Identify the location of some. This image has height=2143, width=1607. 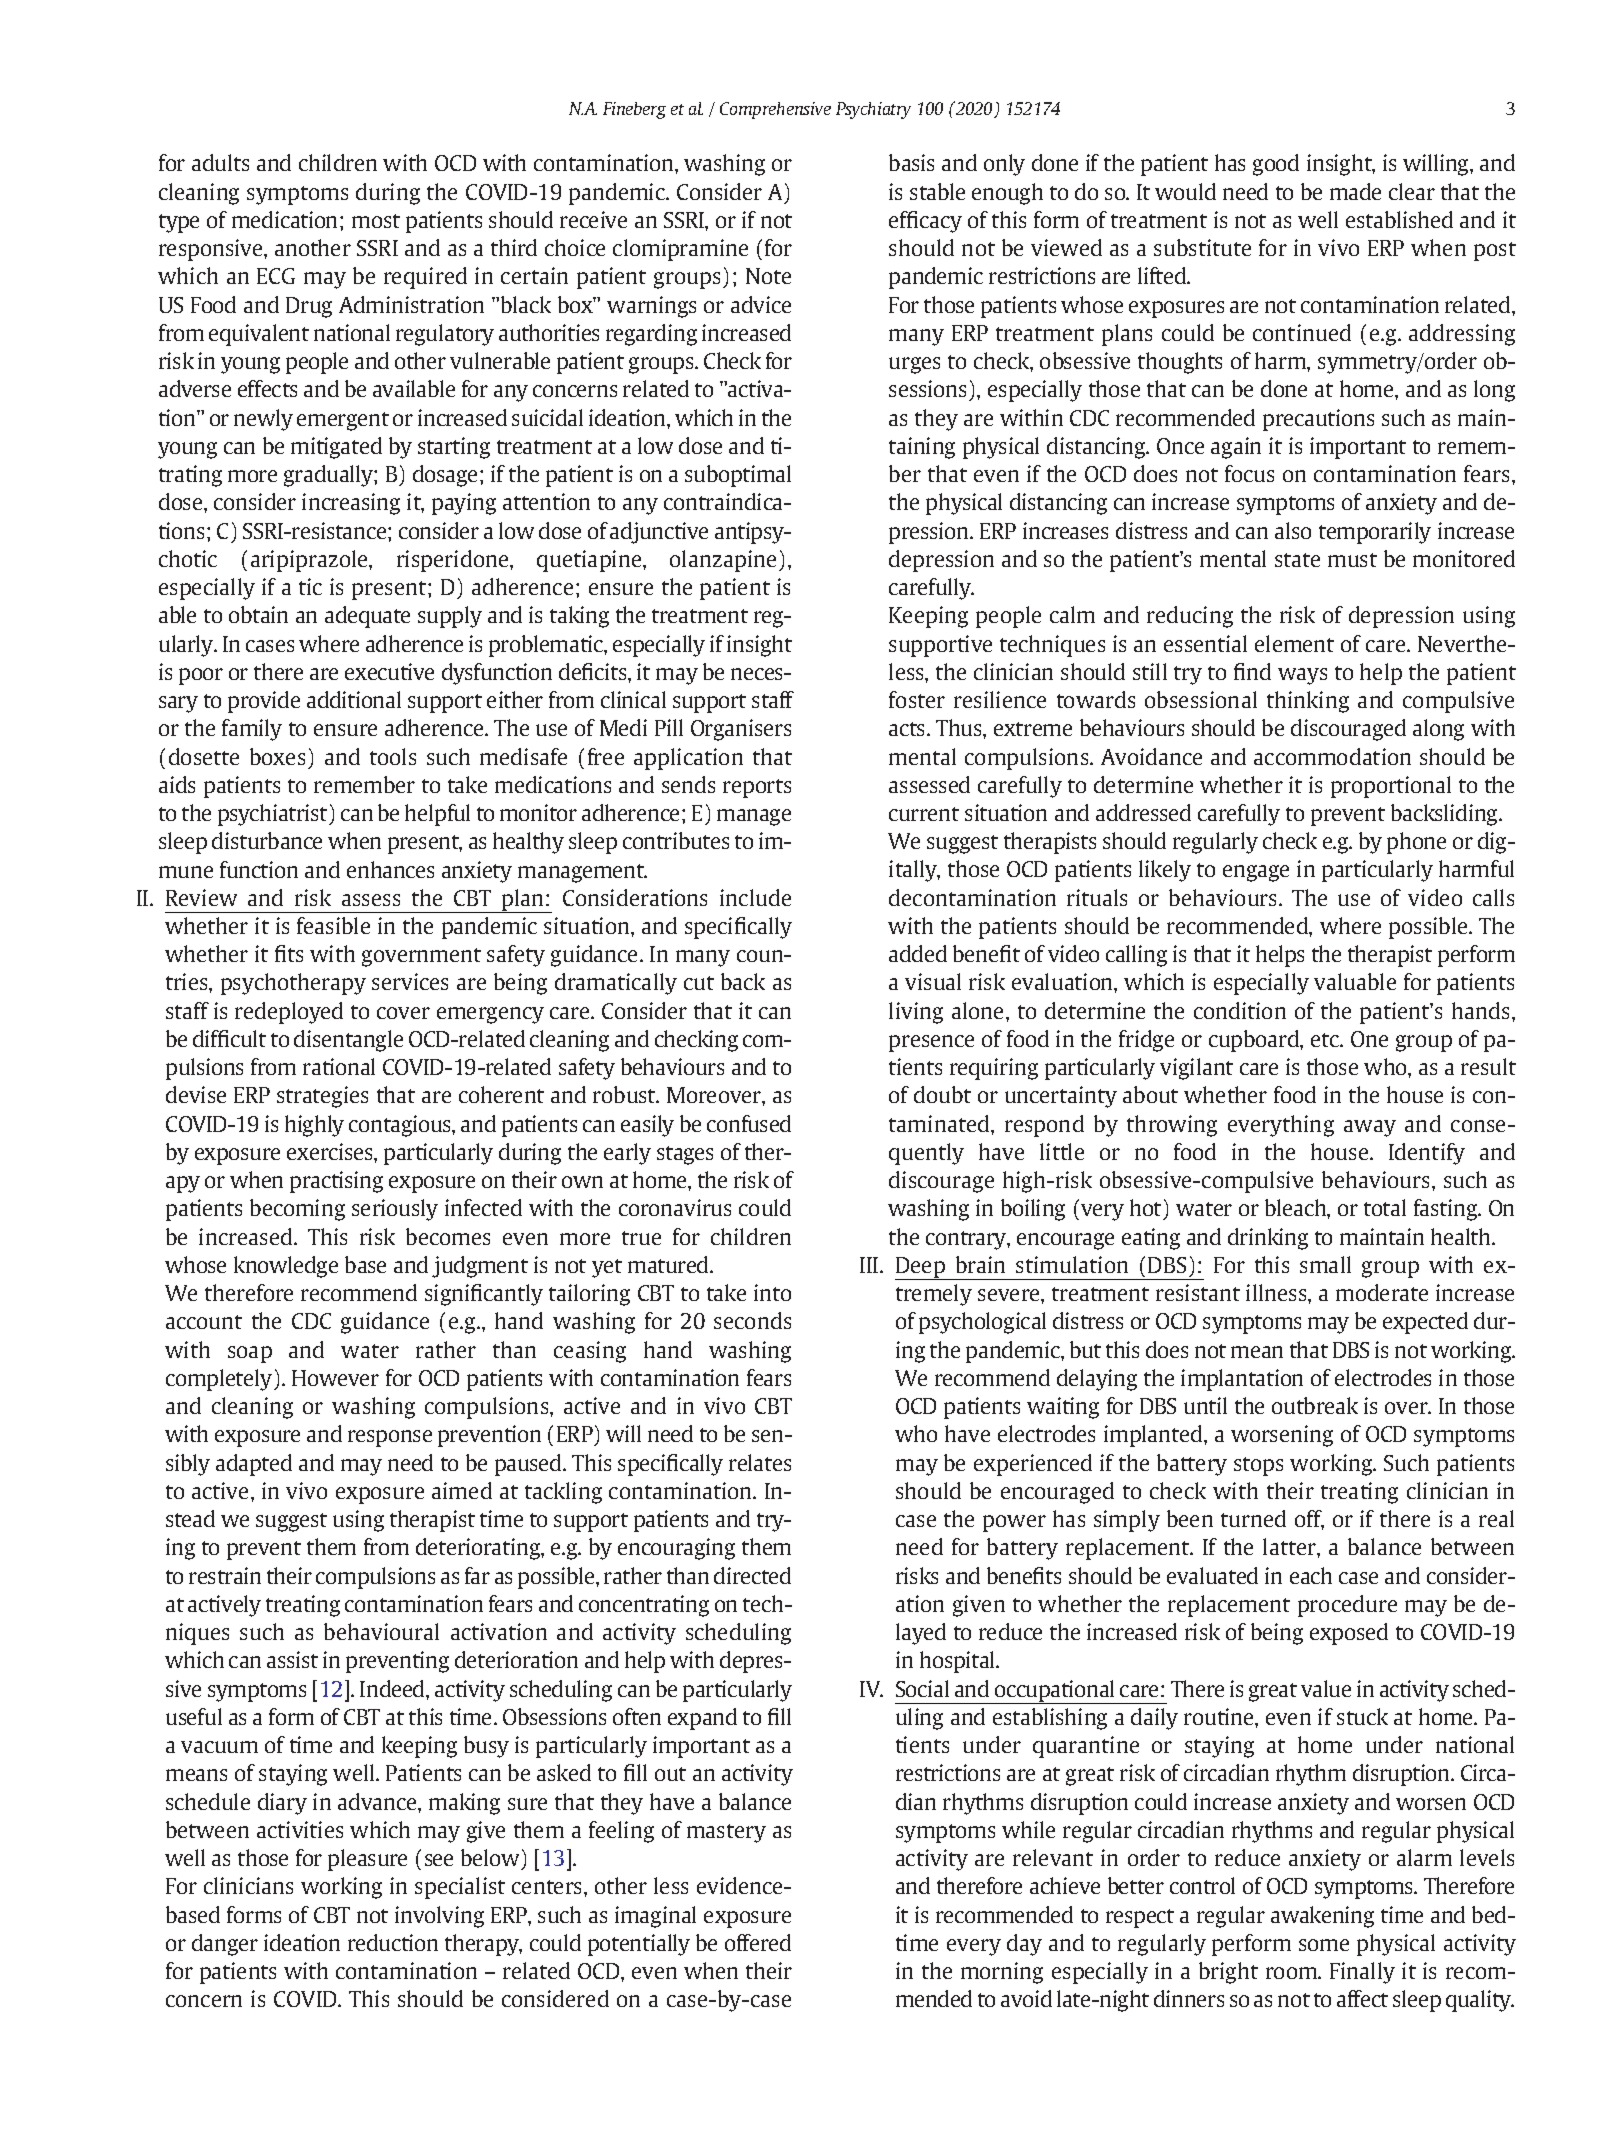
(1324, 1945).
